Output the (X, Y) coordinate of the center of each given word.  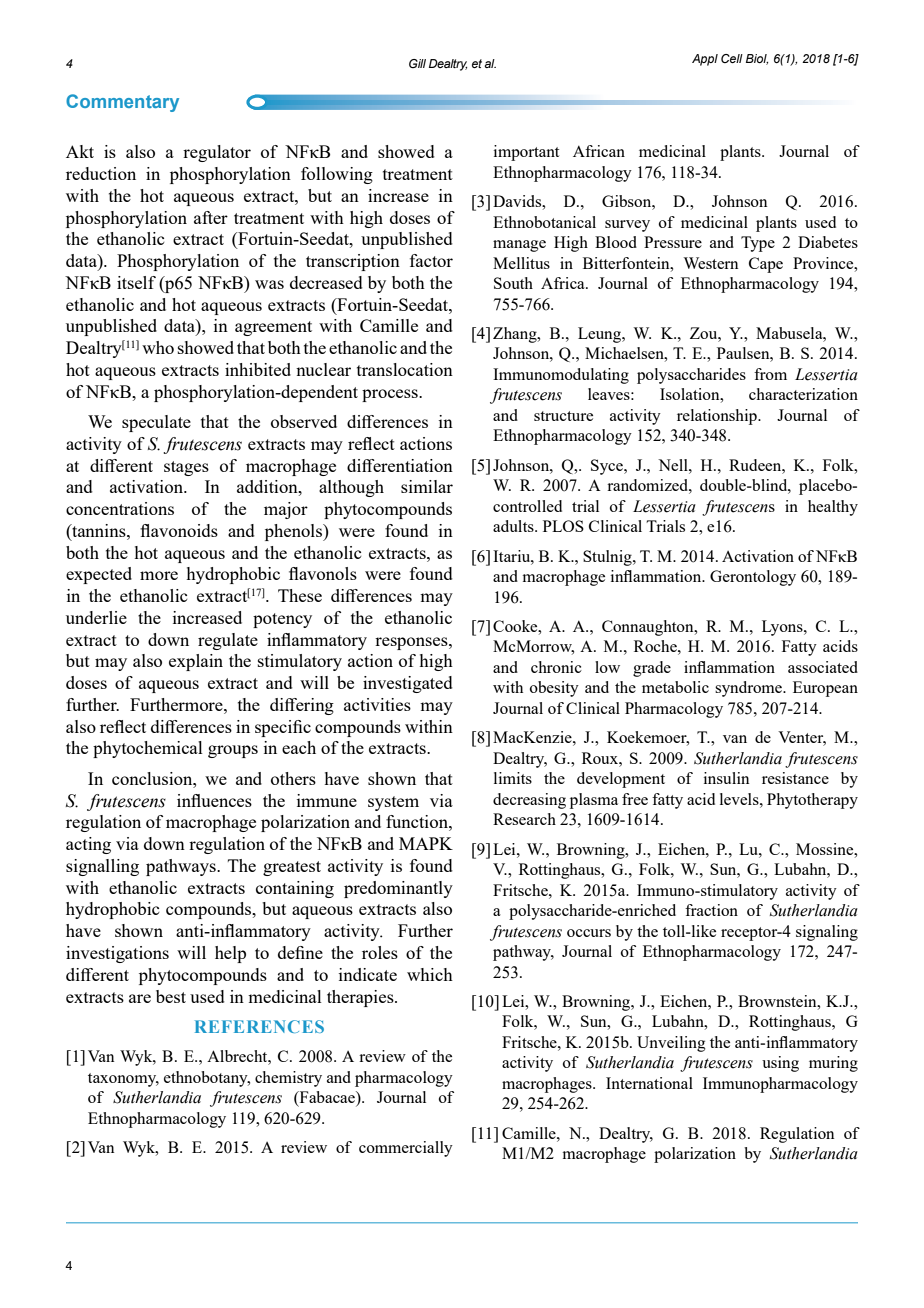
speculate (156, 423)
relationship (718, 417)
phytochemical (148, 749)
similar (427, 486)
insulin (727, 778)
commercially (406, 1149)
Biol (757, 59)
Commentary (122, 103)
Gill (417, 63)
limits (513, 778)
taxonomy (123, 1080)
